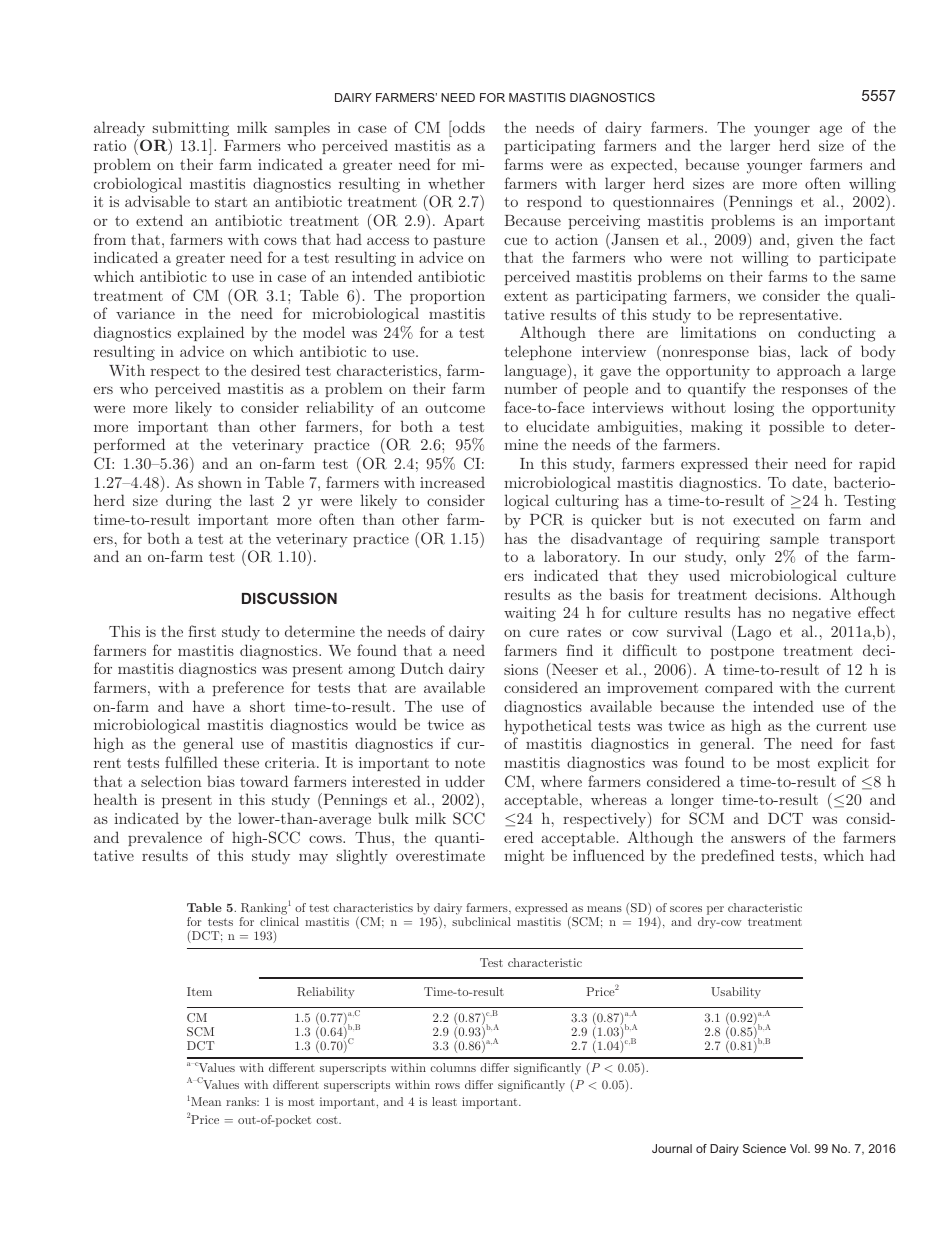 This screenshot has width=952, height=1233. What do you see at coordinates (328, 1120) in the screenshot?
I see `cost` at bounding box center [328, 1120].
